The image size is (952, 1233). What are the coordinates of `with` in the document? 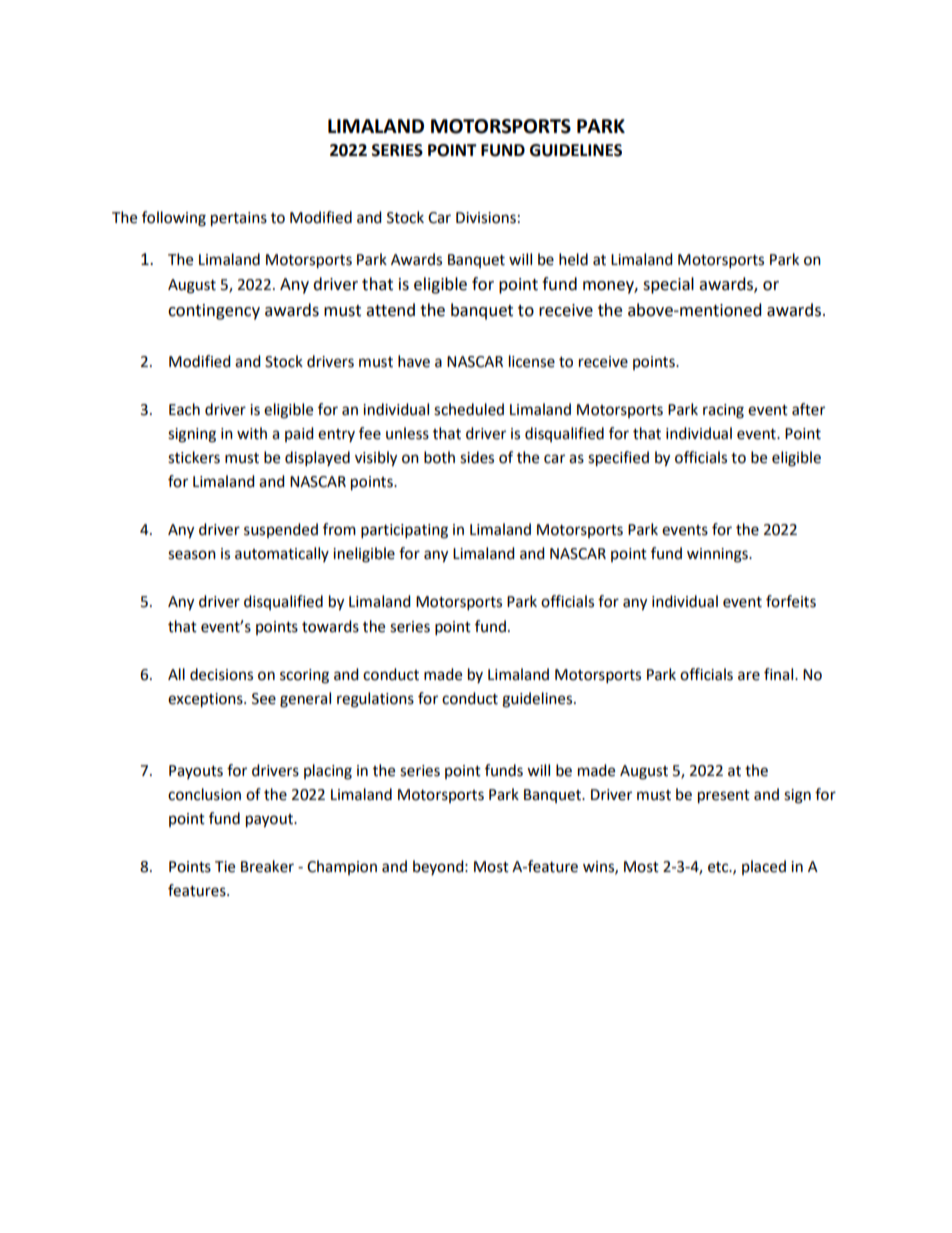 It's located at (252, 433).
